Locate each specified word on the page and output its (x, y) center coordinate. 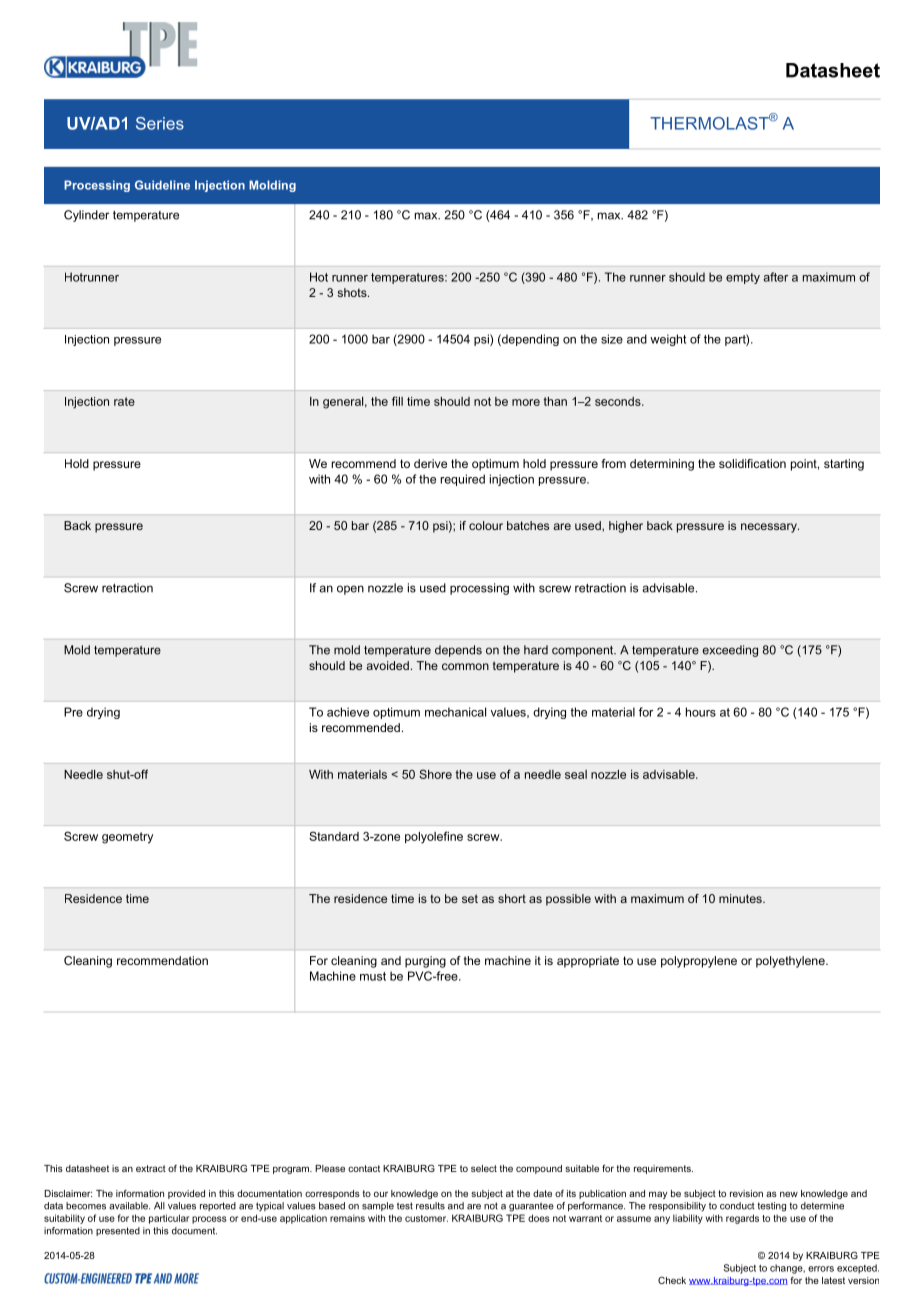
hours (701, 712)
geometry (127, 838)
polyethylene (791, 962)
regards (742, 1219)
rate (124, 401)
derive (430, 463)
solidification (752, 463)
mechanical (455, 712)
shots (353, 292)
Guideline (162, 185)
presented (118, 1231)
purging (425, 962)
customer (426, 1218)
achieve (348, 712)
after (775, 277)
